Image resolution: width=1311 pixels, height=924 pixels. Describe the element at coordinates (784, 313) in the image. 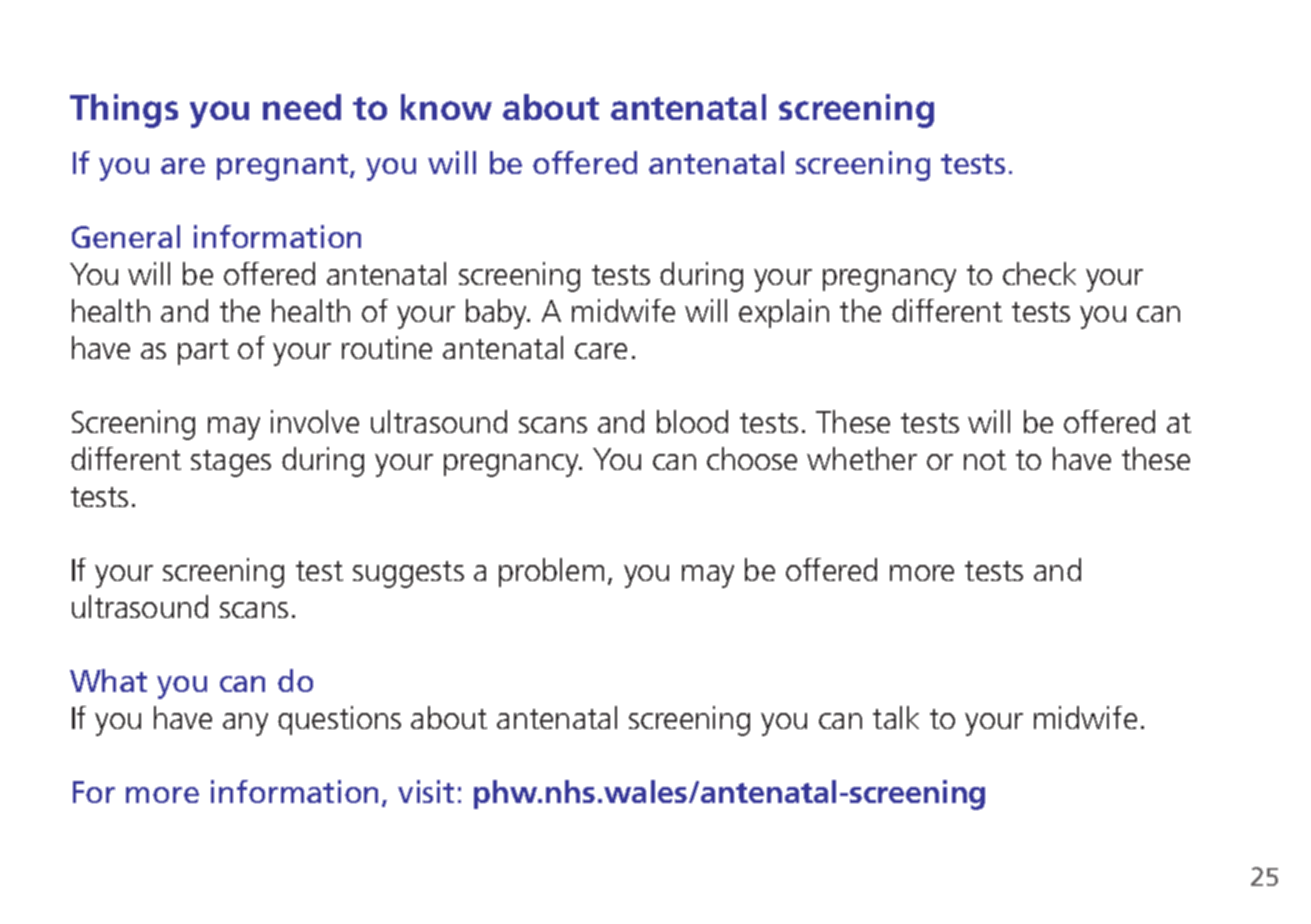

I see `explain` at that location.
